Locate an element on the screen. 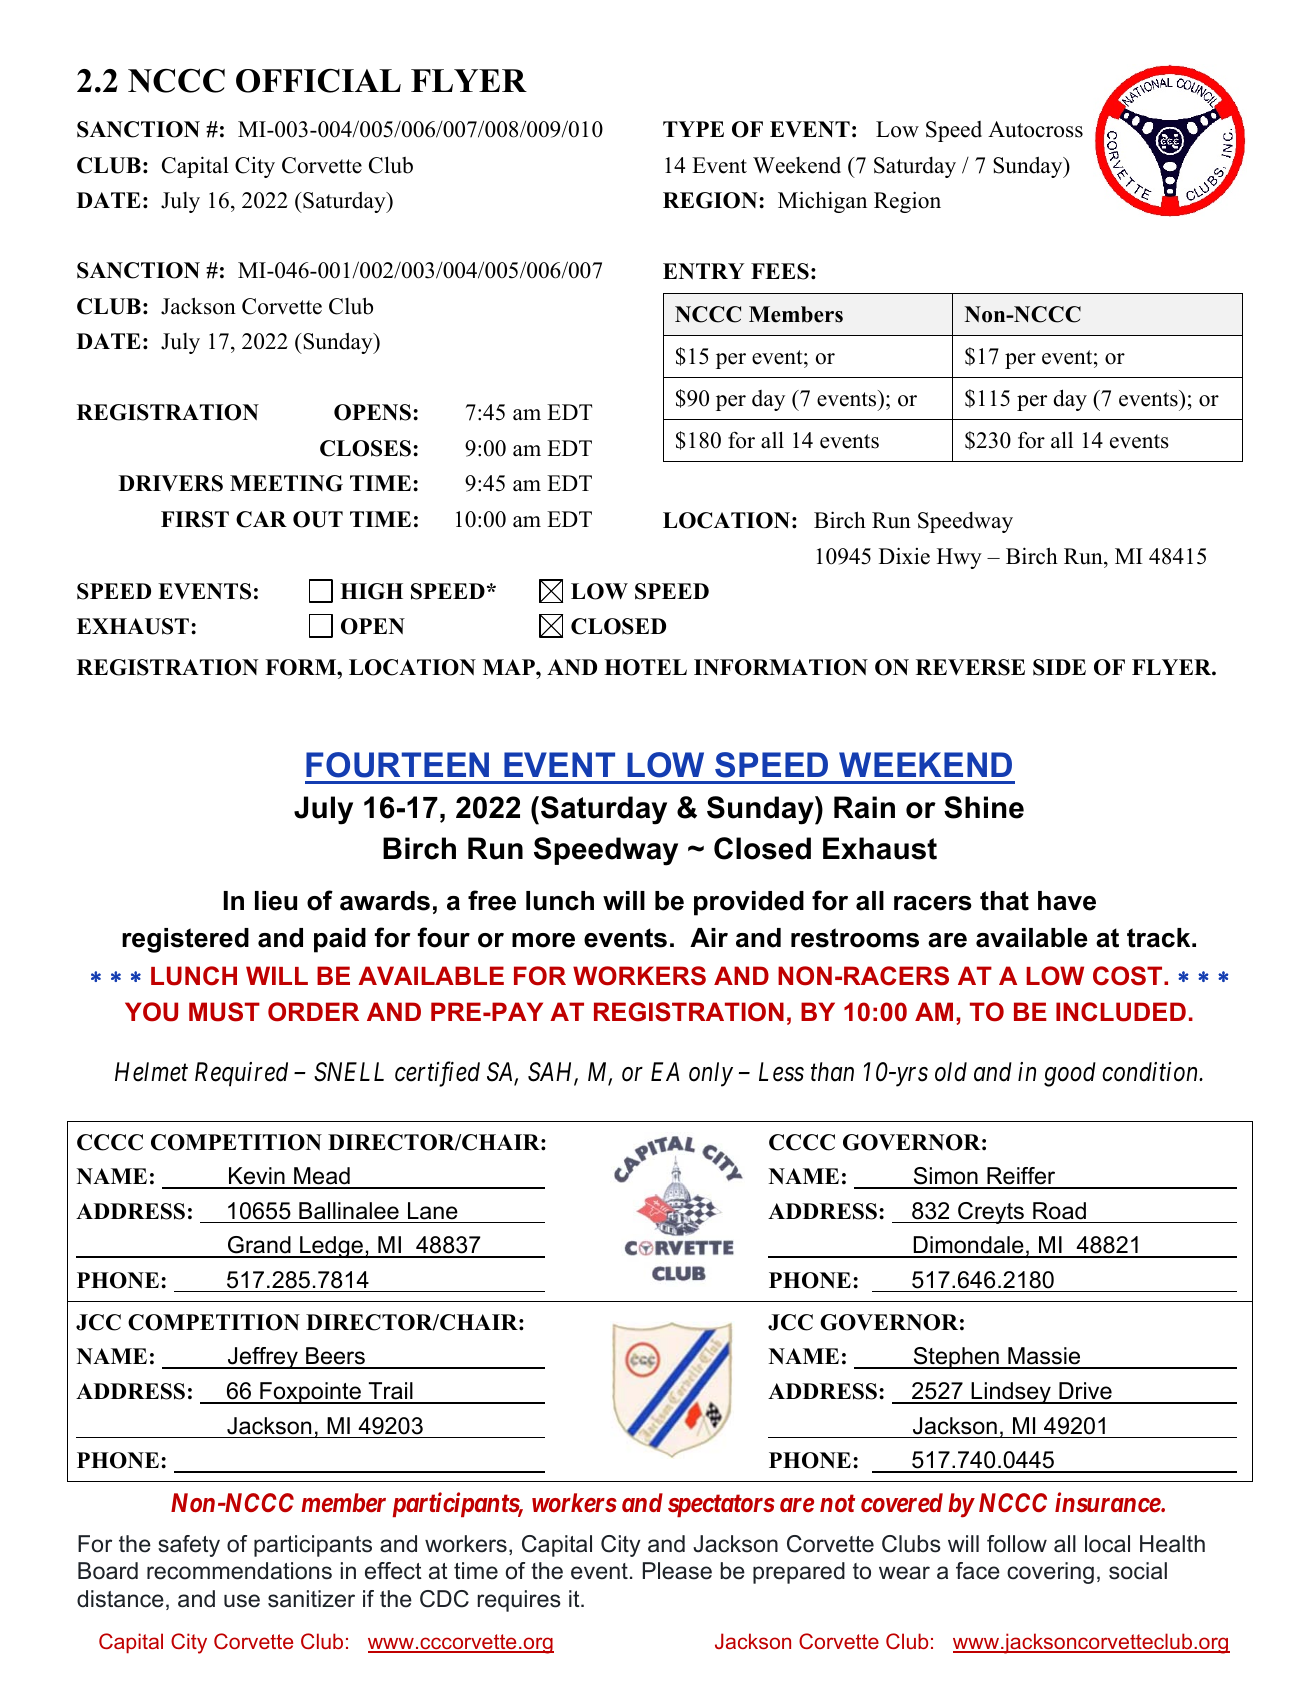 The image size is (1307, 1692). Michigan is located at coordinates (822, 202).
